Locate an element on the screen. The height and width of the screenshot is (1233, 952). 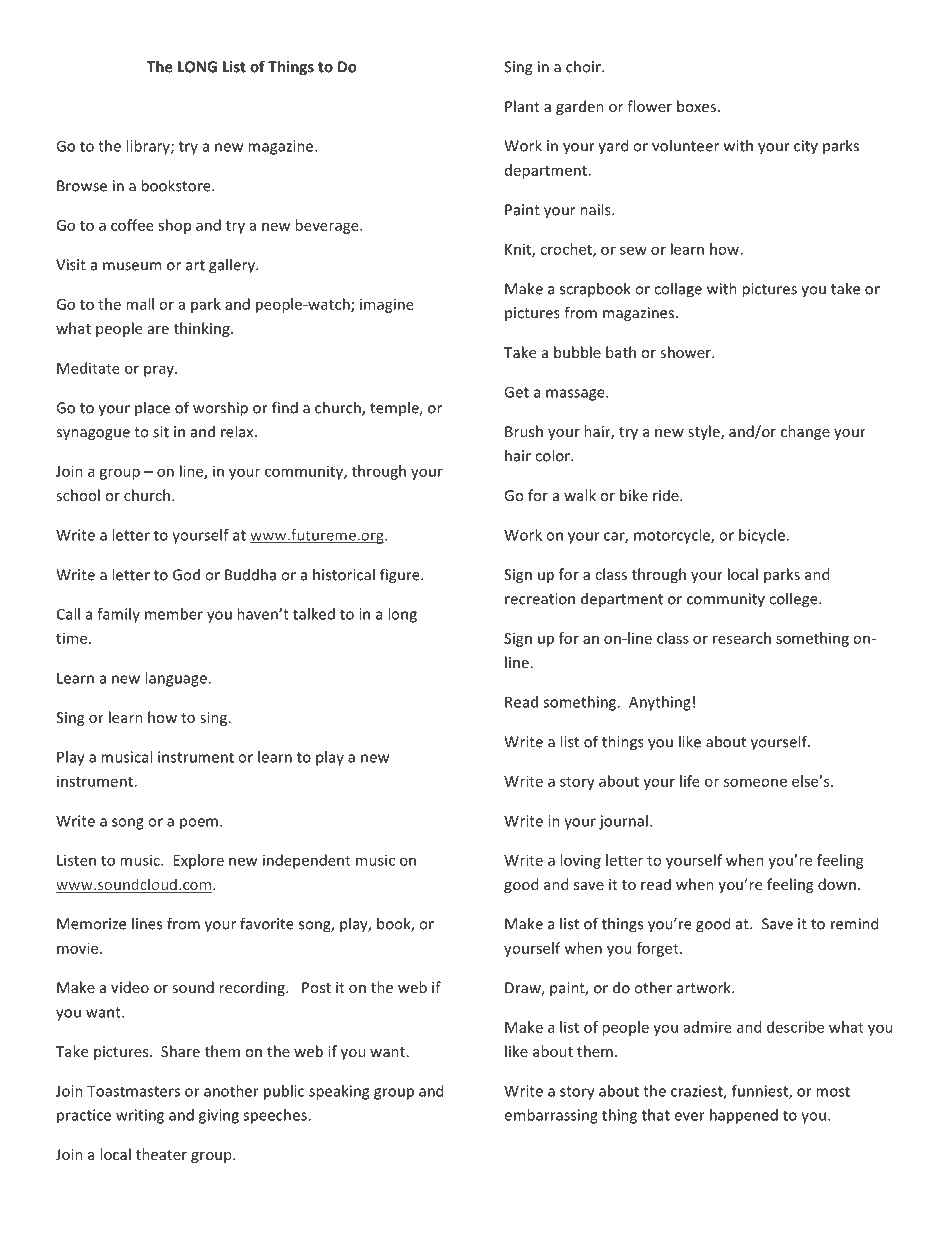
library is located at coordinates (149, 147).
